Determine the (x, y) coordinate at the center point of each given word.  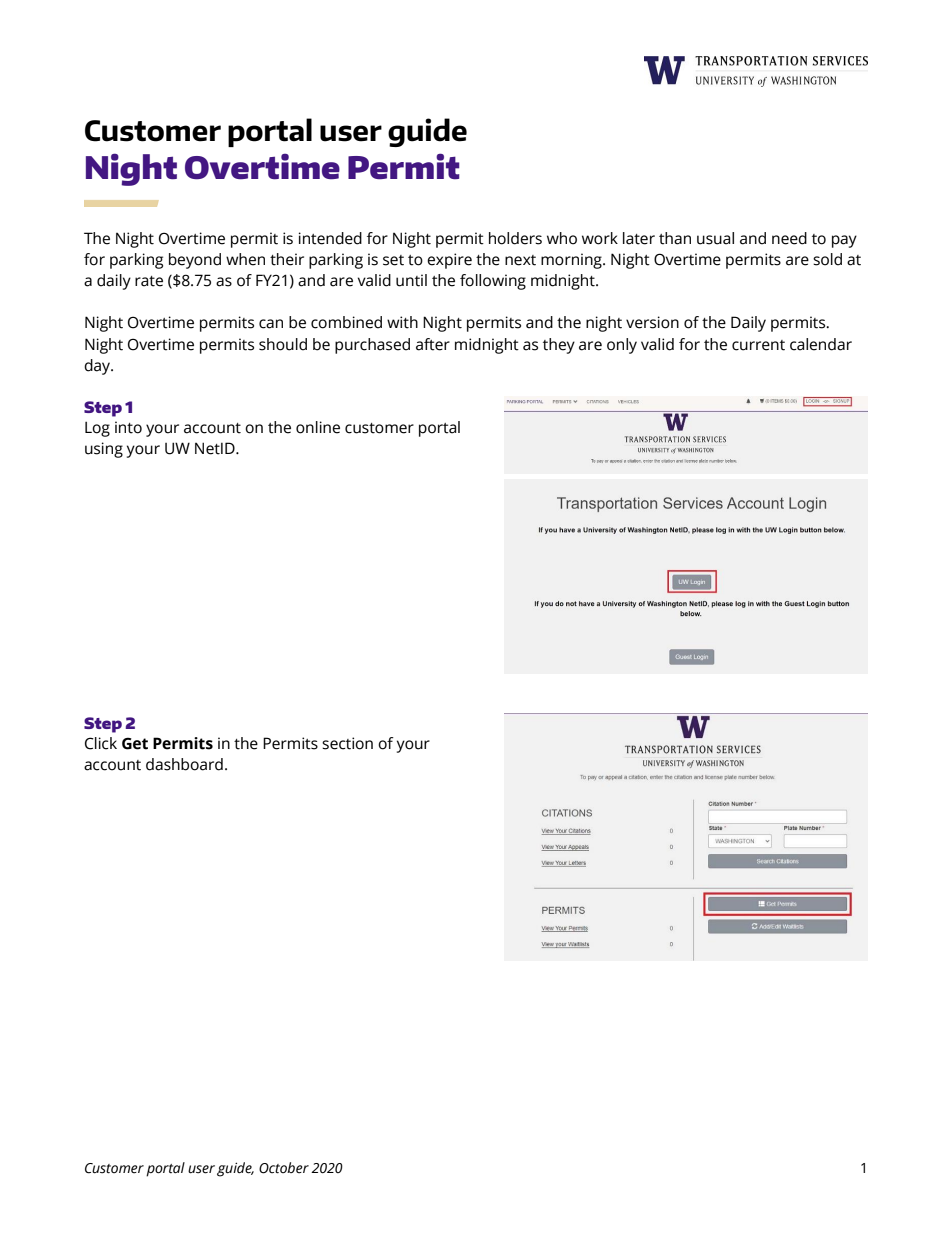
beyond (195, 261)
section (347, 743)
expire (449, 261)
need (789, 238)
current (758, 345)
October (284, 1168)
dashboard (184, 764)
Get (135, 743)
